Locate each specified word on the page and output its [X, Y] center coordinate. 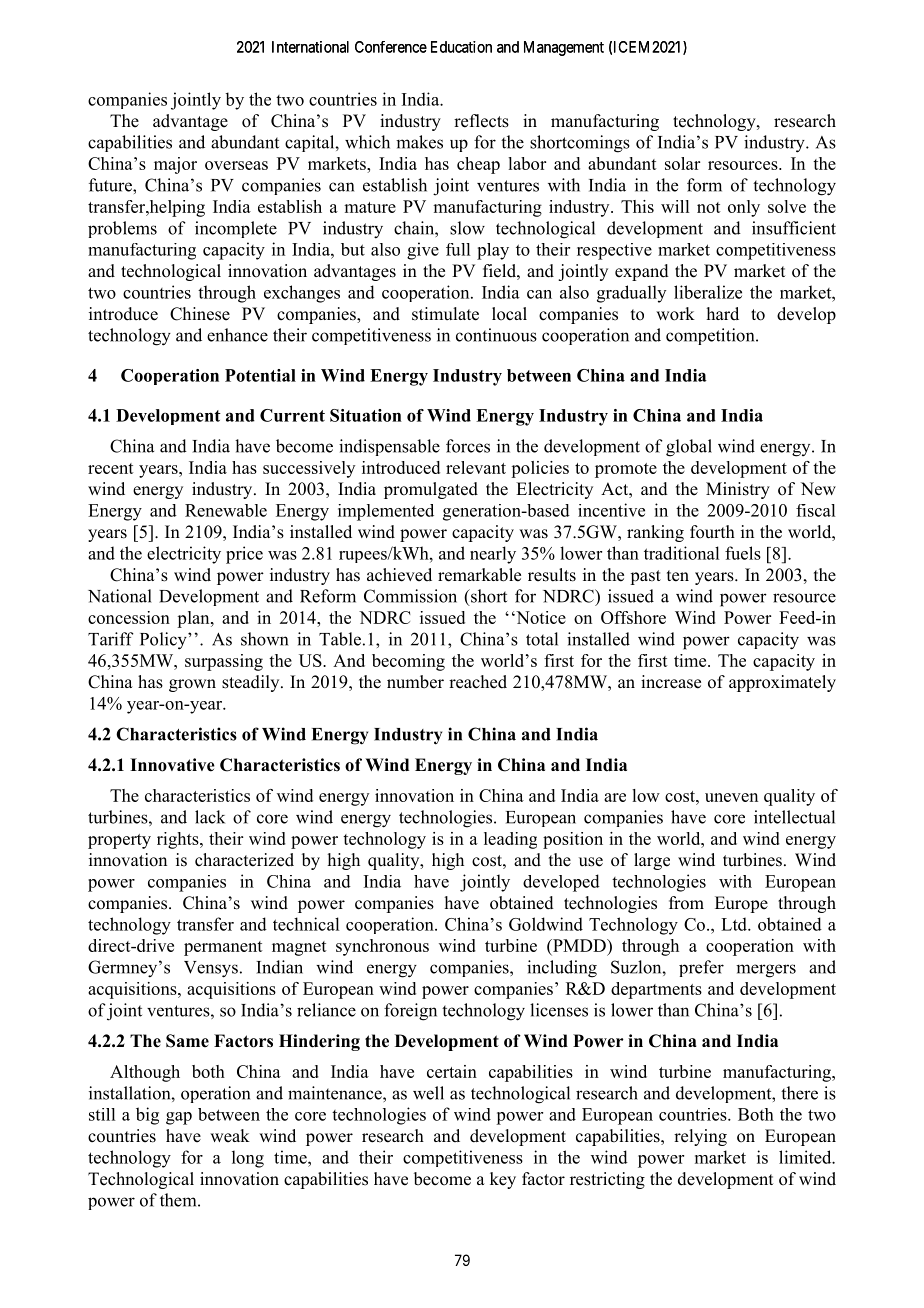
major [175, 165]
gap [179, 1118]
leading [510, 840]
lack [210, 817]
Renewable [226, 510]
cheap [478, 165]
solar [682, 163]
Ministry [738, 490]
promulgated [431, 490]
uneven [731, 797]
